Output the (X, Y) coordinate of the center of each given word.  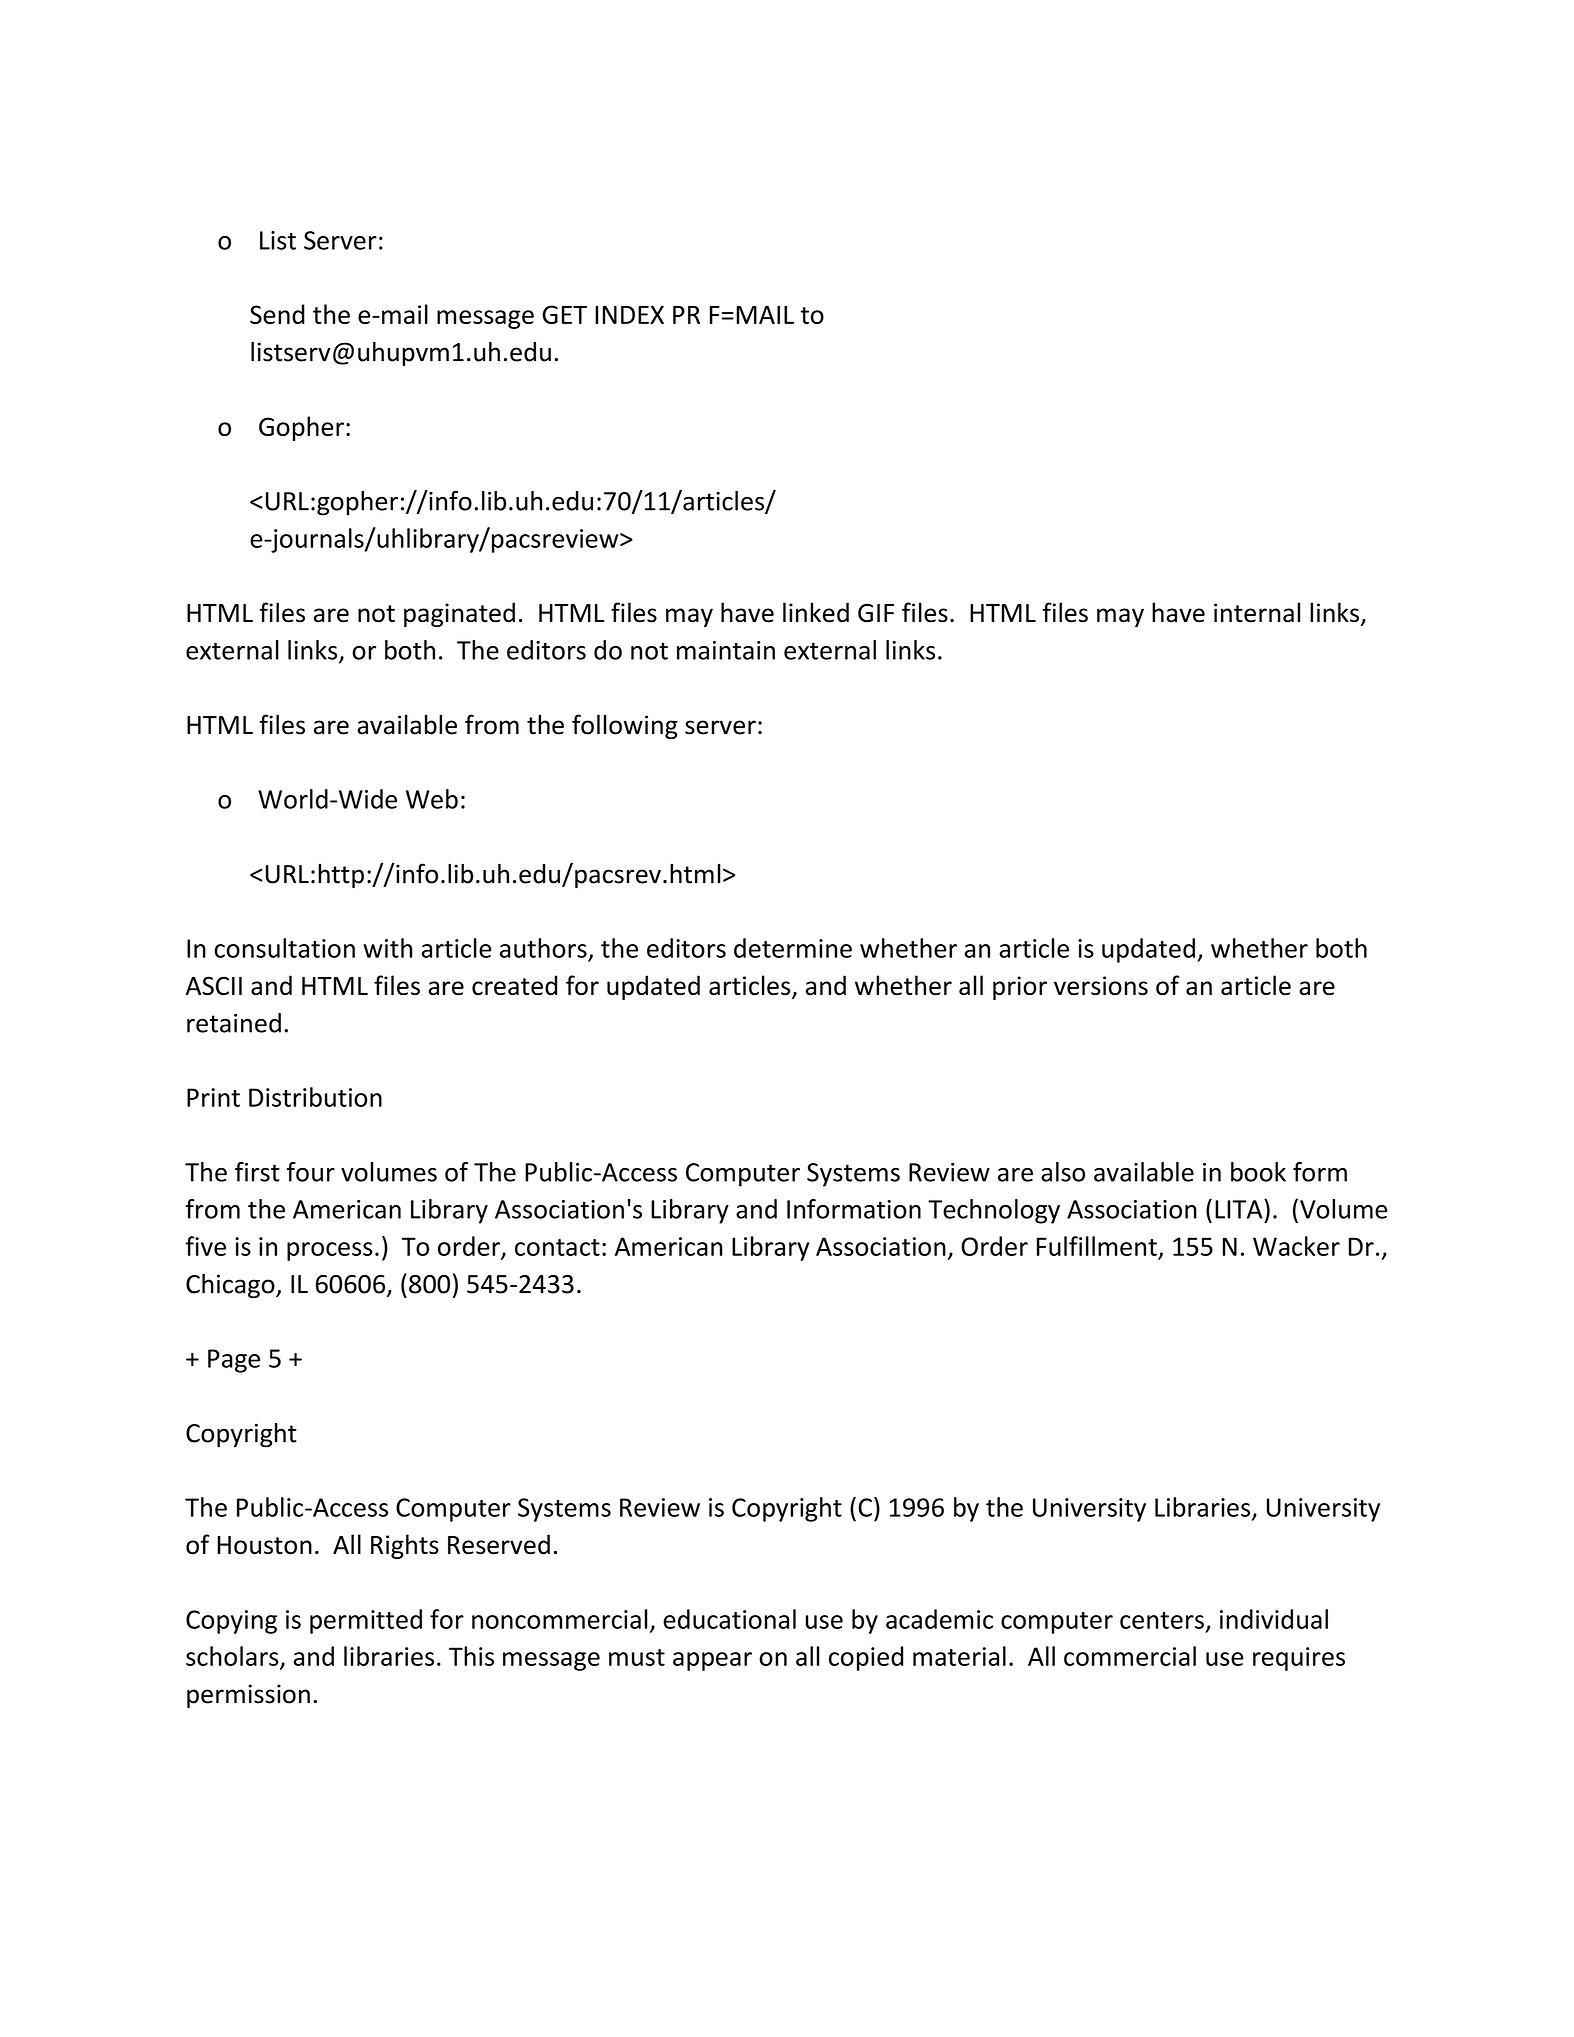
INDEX (629, 314)
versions (1101, 986)
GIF (876, 613)
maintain (726, 650)
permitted (366, 1621)
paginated (459, 614)
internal (1257, 612)
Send (277, 314)
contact (557, 1247)
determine (793, 948)
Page (234, 1361)
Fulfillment (1097, 1246)
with (387, 948)
